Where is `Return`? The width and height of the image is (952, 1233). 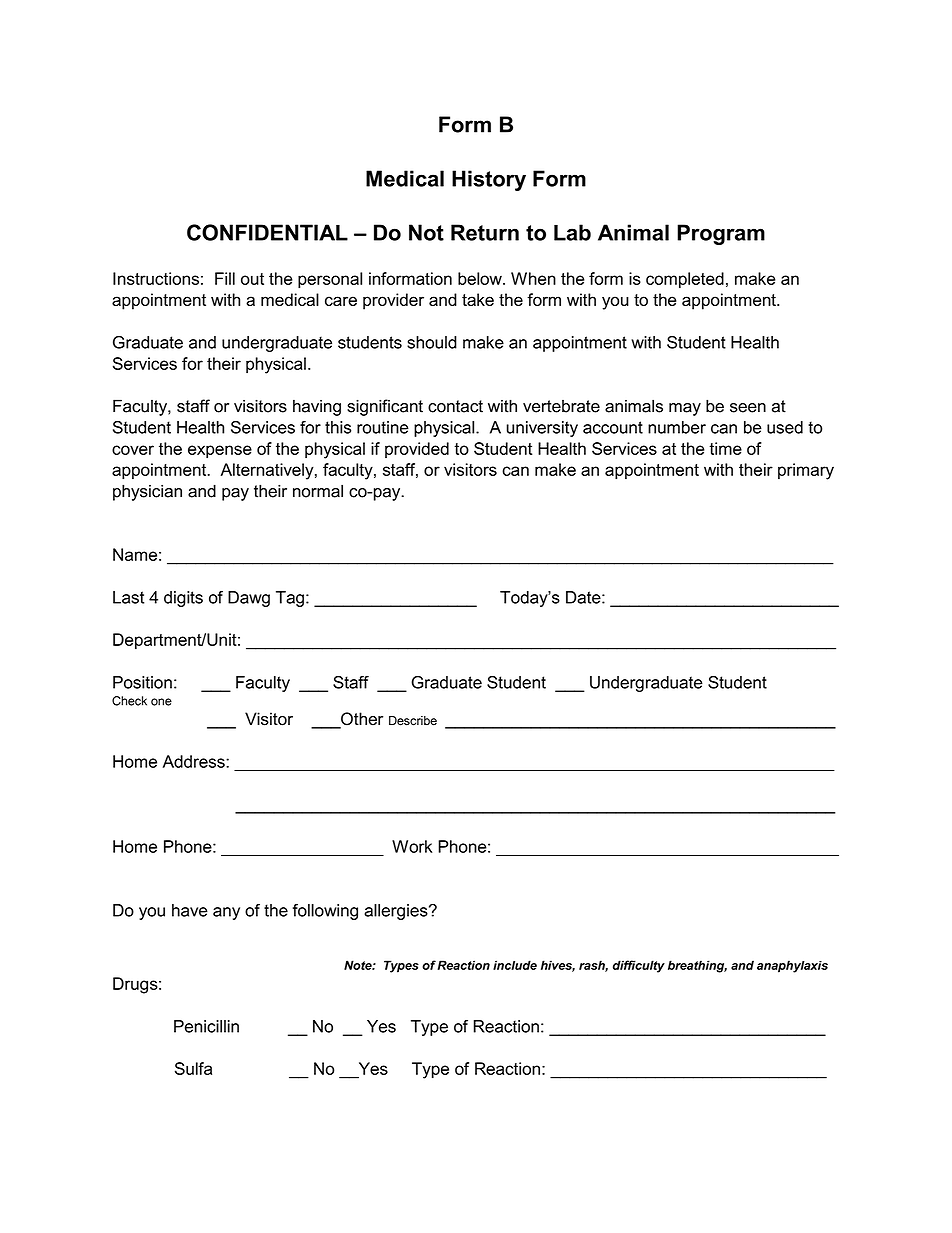 Return is located at coordinates (485, 232).
